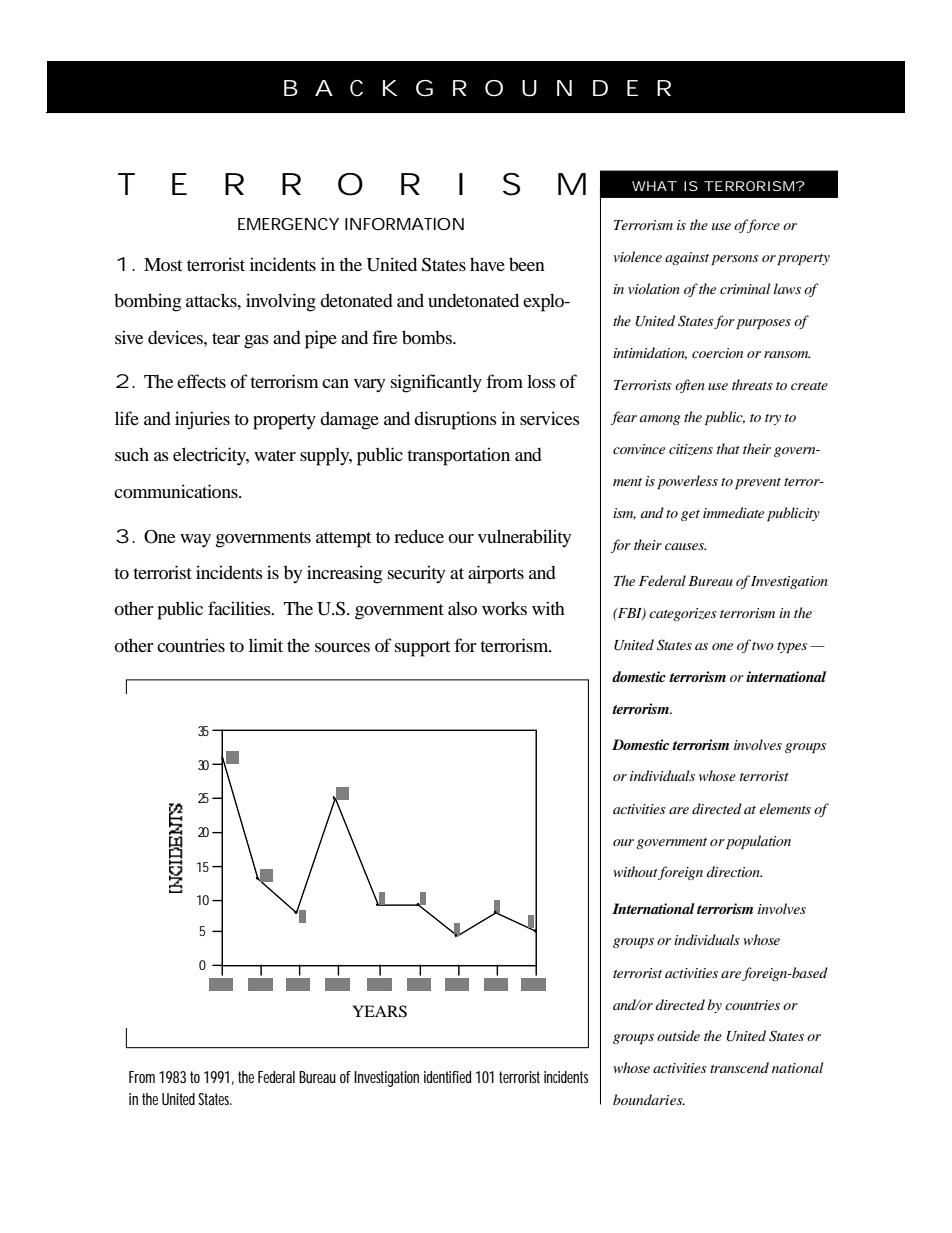  Describe the element at coordinates (733, 512) in the screenshot. I see `immediate` at that location.
